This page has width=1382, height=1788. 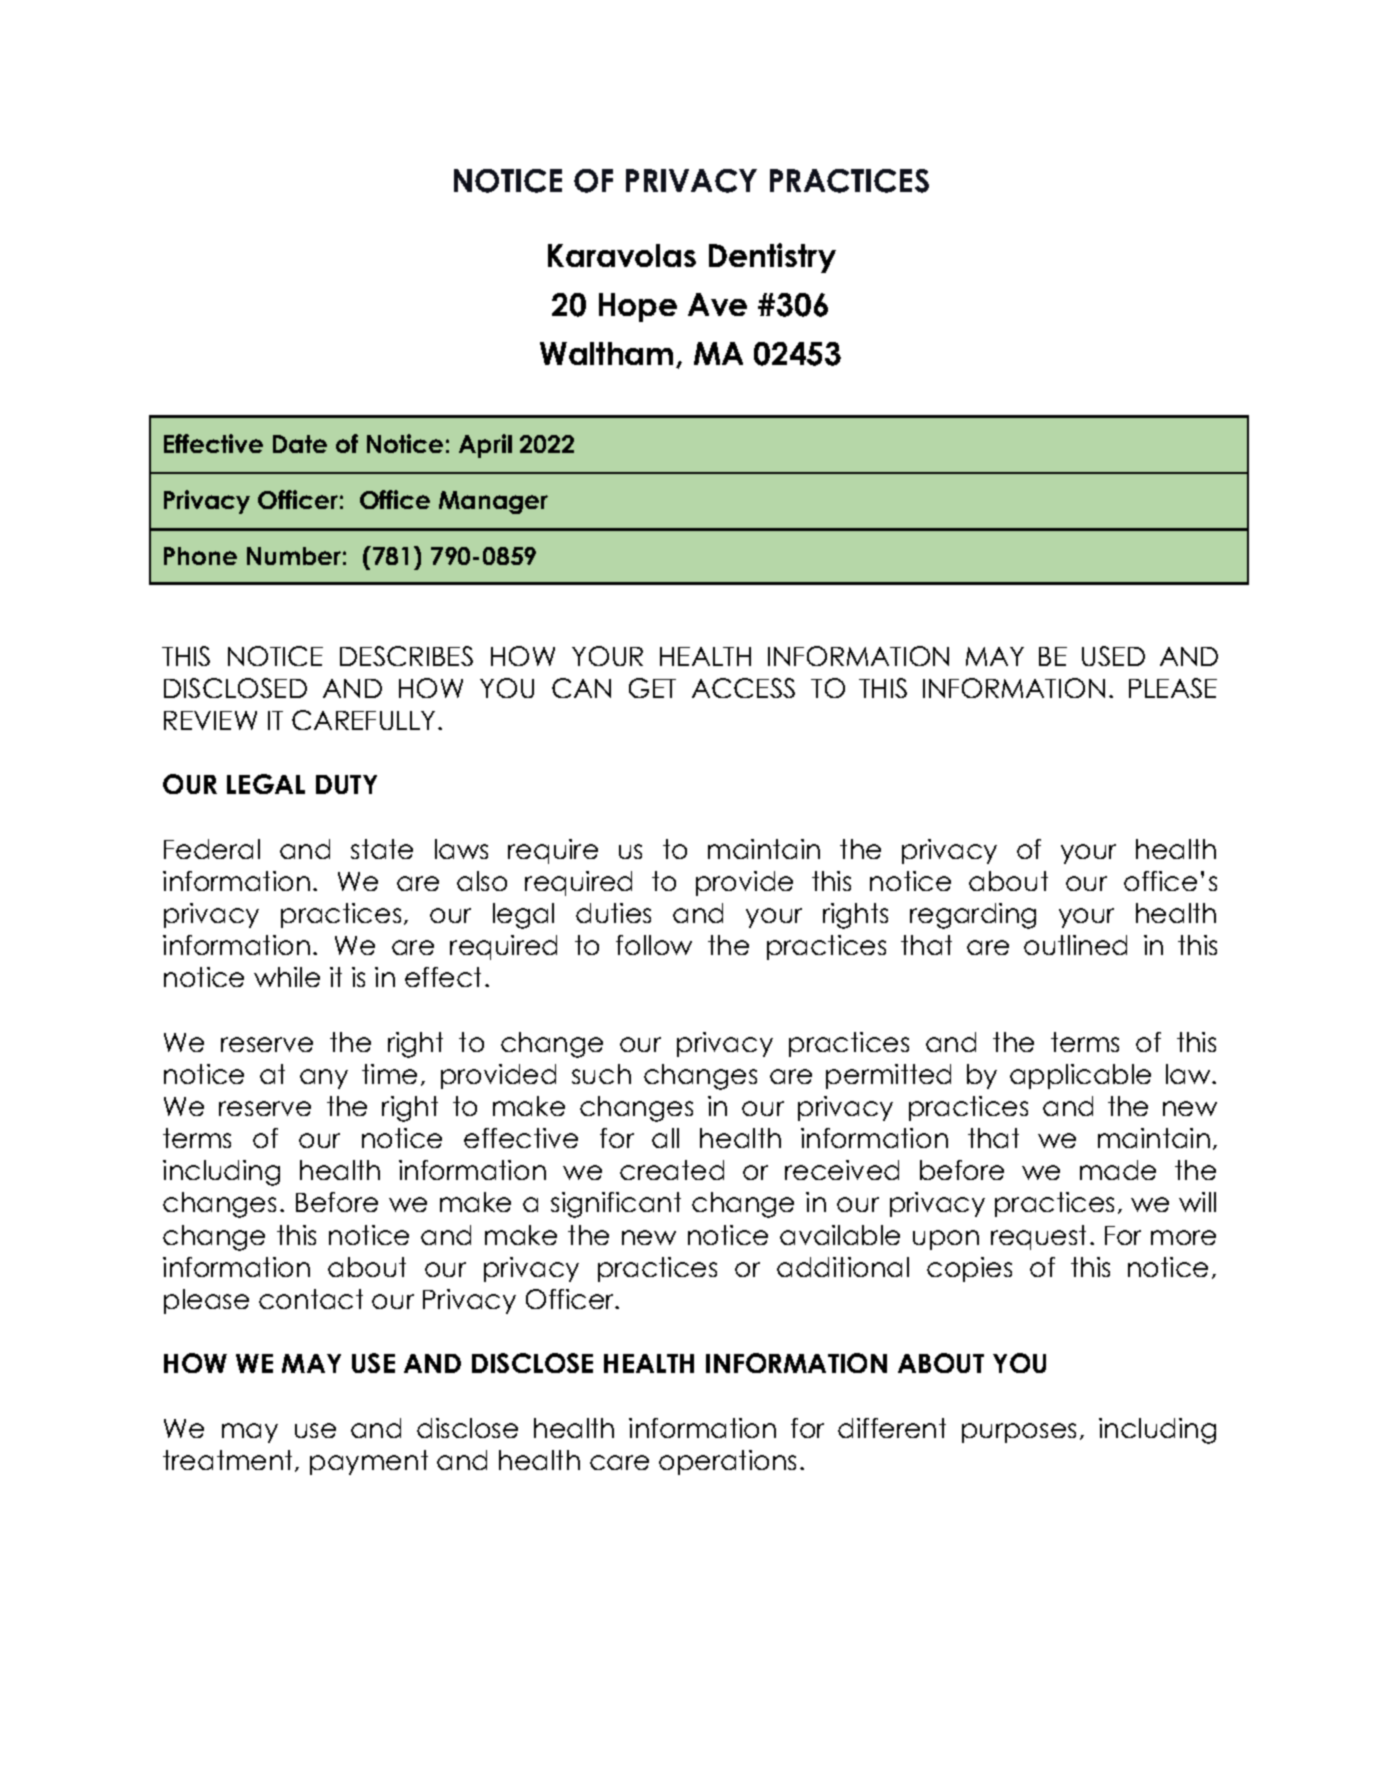 What do you see at coordinates (973, 916) in the page?
I see `regarding` at bounding box center [973, 916].
